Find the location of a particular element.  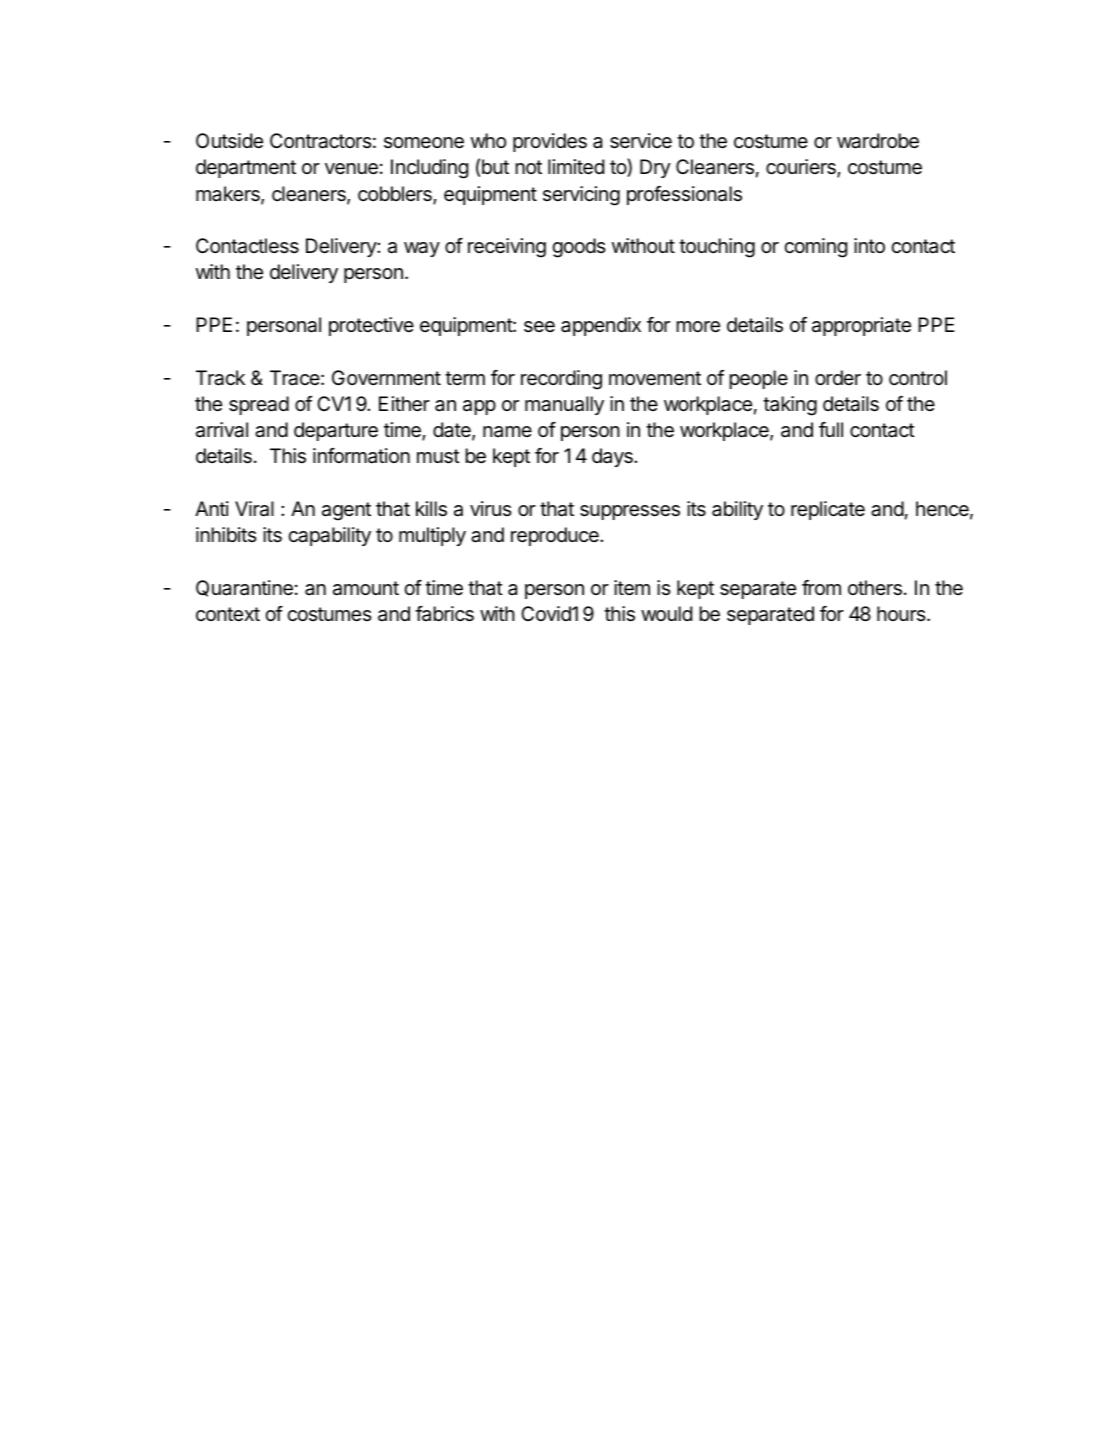

amount is located at coordinates (366, 588).
